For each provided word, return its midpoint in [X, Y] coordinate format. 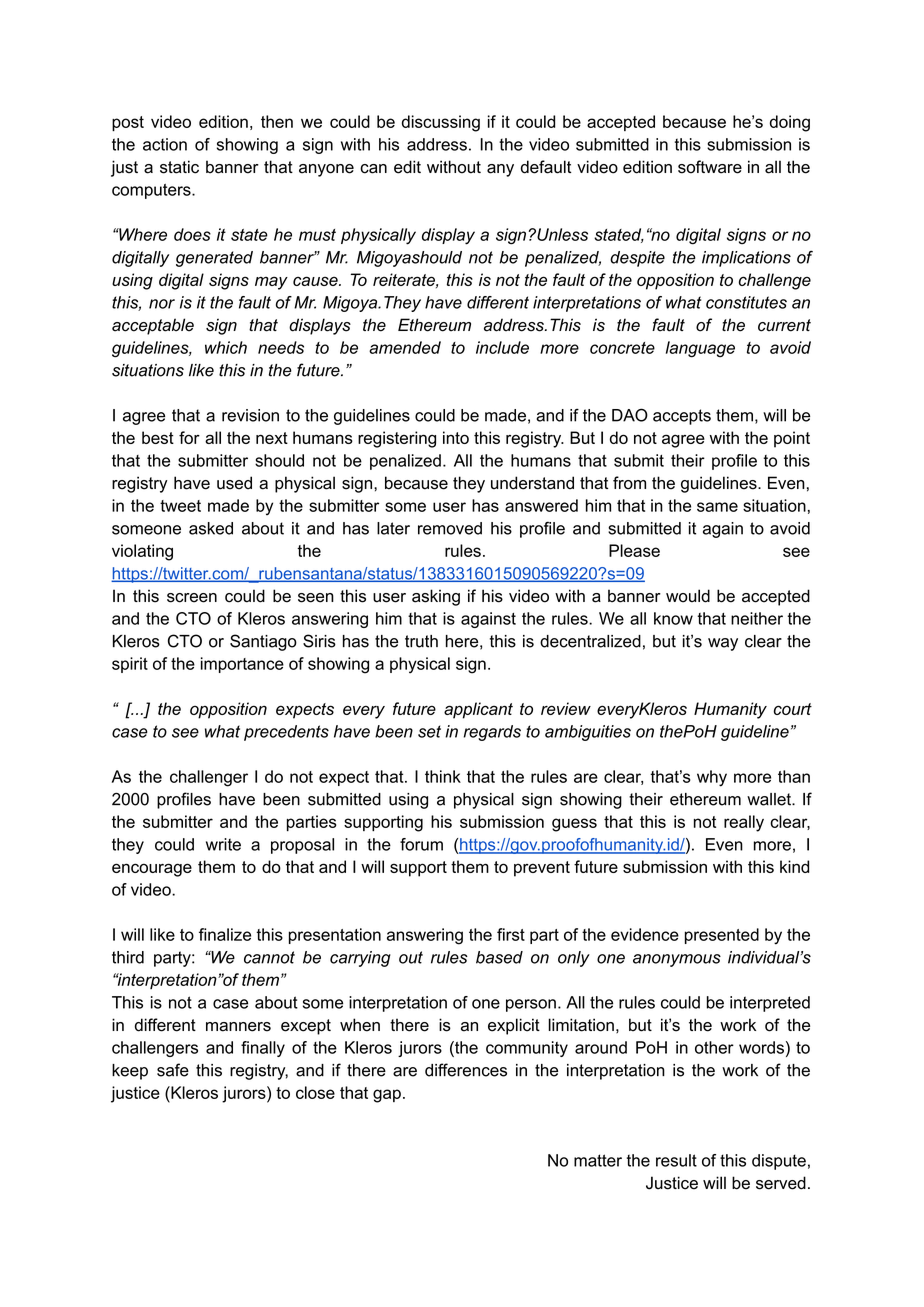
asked [211, 528]
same [717, 507]
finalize [225, 934]
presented [722, 936]
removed [450, 528]
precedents [286, 733]
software [710, 167]
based [499, 957]
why [712, 778]
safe [173, 1070]
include [502, 347]
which [226, 347]
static [179, 167]
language [700, 349]
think [443, 776]
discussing [441, 123]
